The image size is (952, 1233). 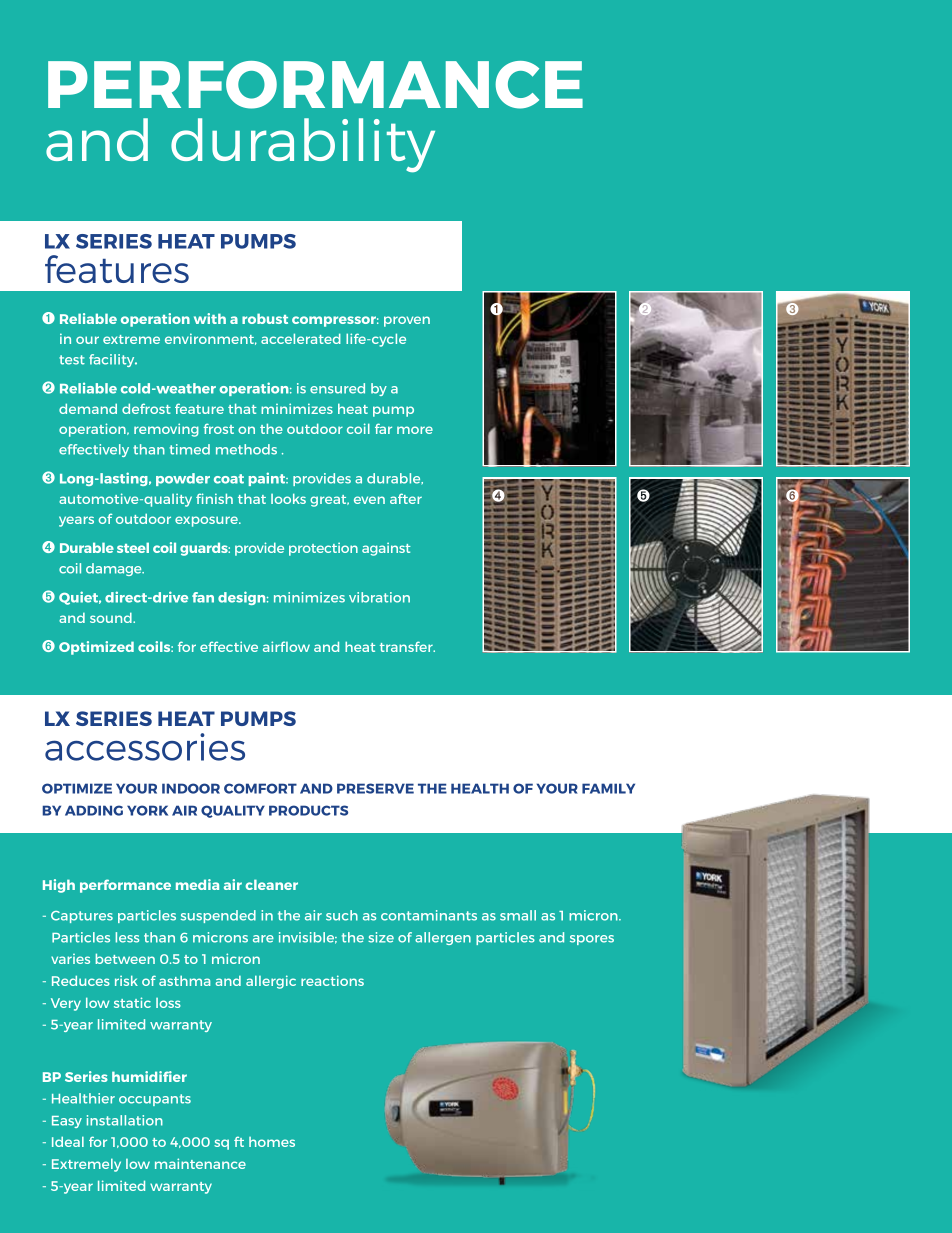 I want to click on even, so click(x=369, y=500).
